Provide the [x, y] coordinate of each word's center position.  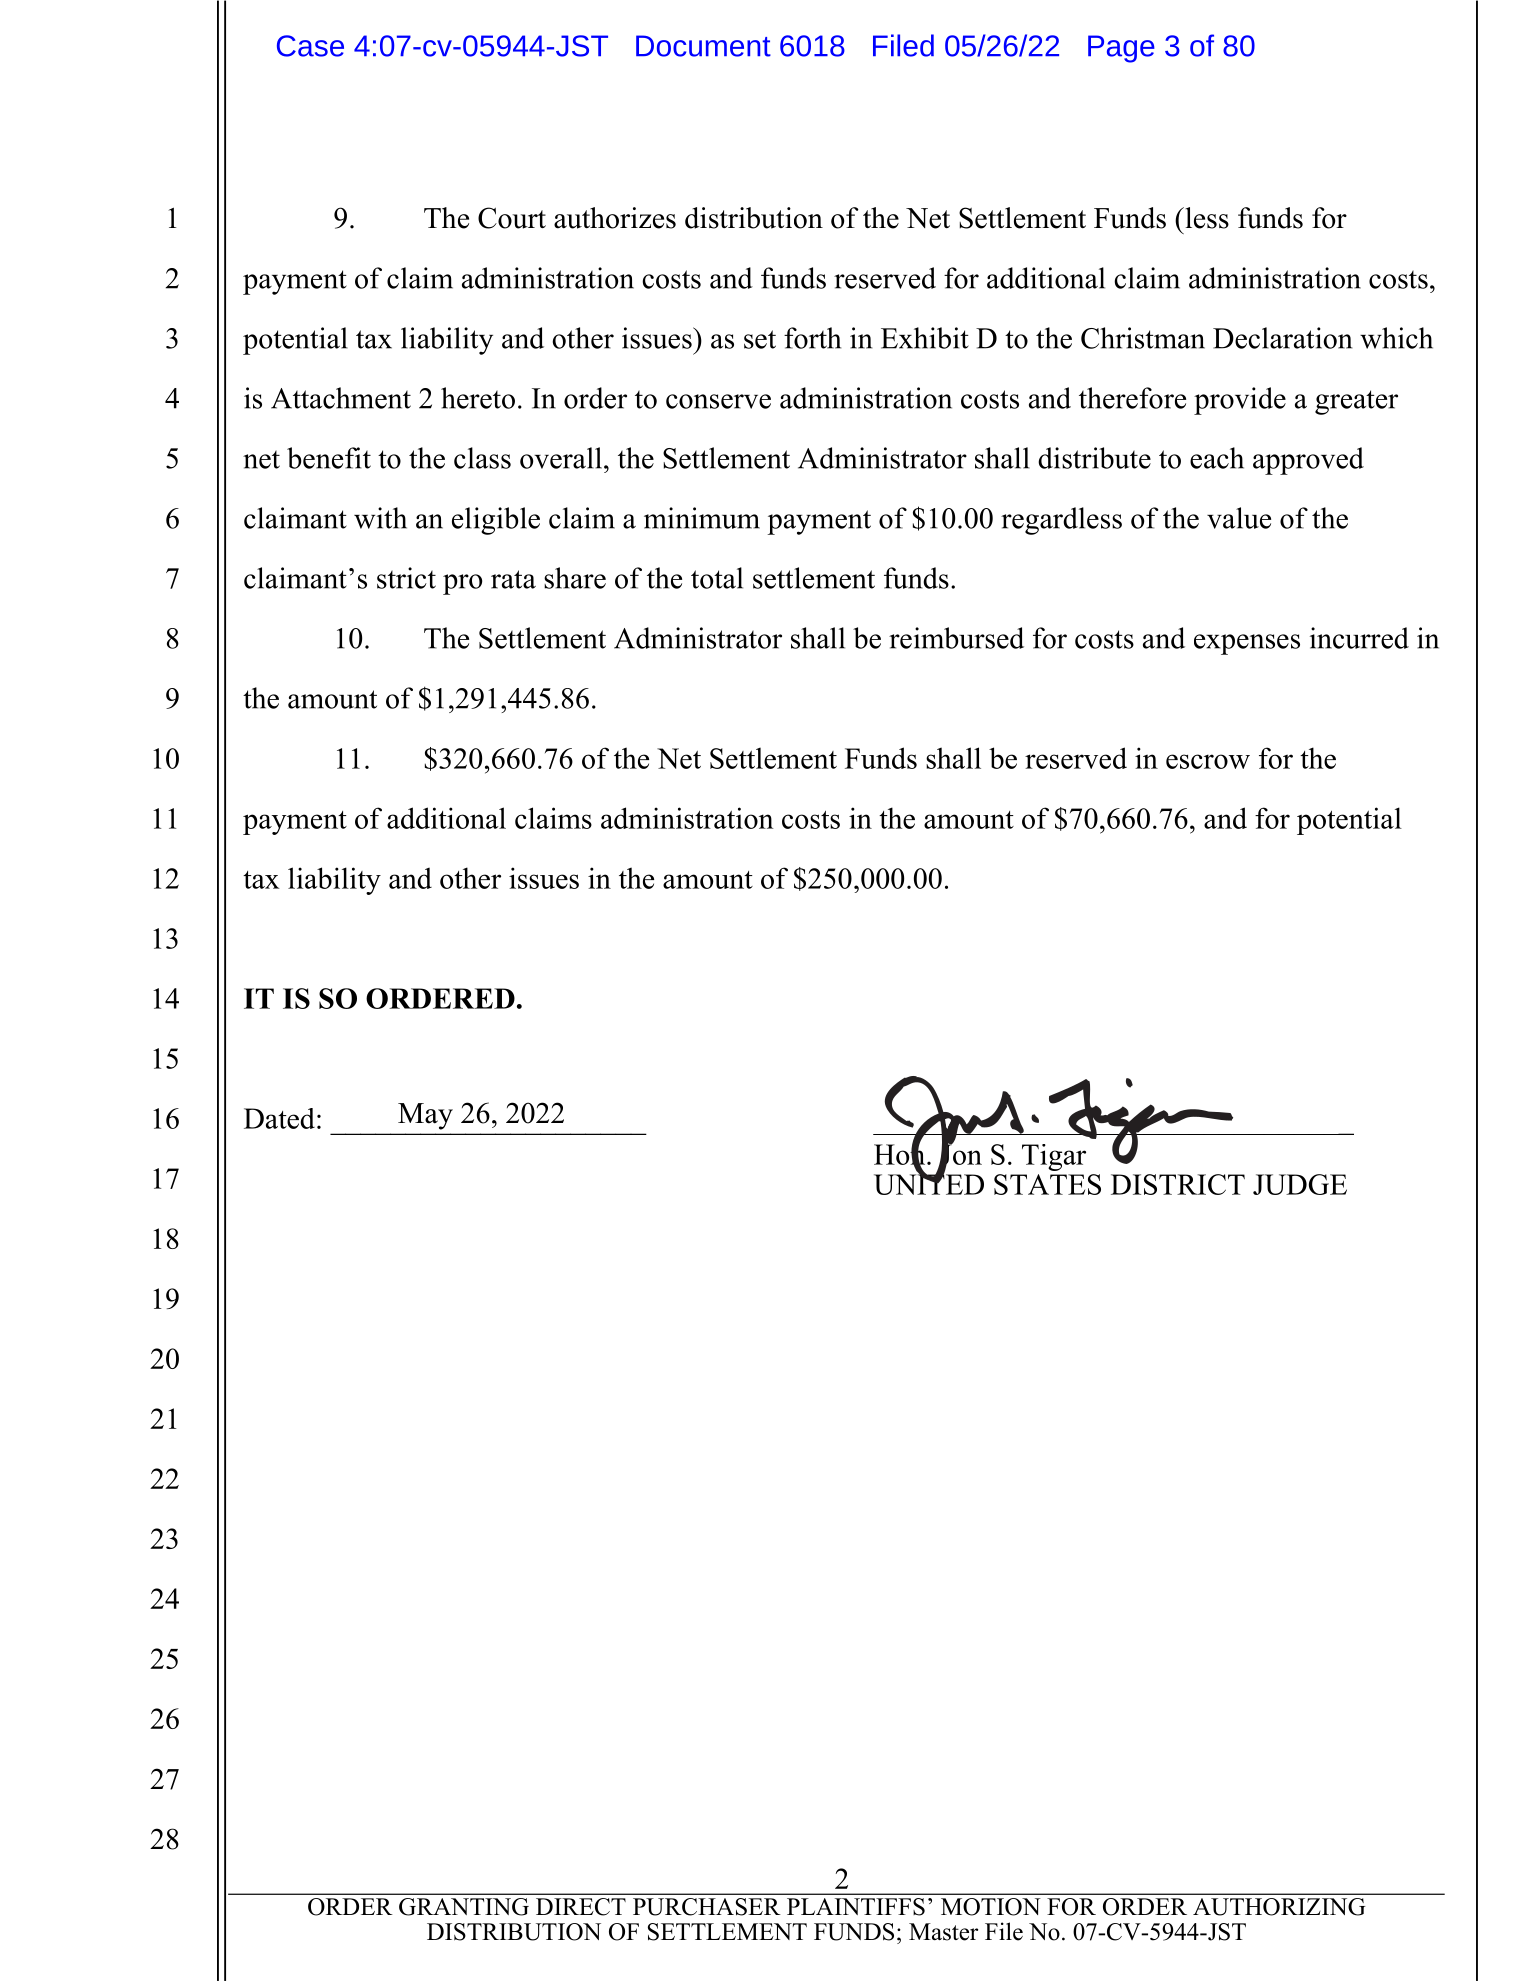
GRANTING [464, 1906]
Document [703, 46]
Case [310, 46]
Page [1121, 49]
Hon [901, 1154]
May [425, 1116]
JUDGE [1300, 1184]
